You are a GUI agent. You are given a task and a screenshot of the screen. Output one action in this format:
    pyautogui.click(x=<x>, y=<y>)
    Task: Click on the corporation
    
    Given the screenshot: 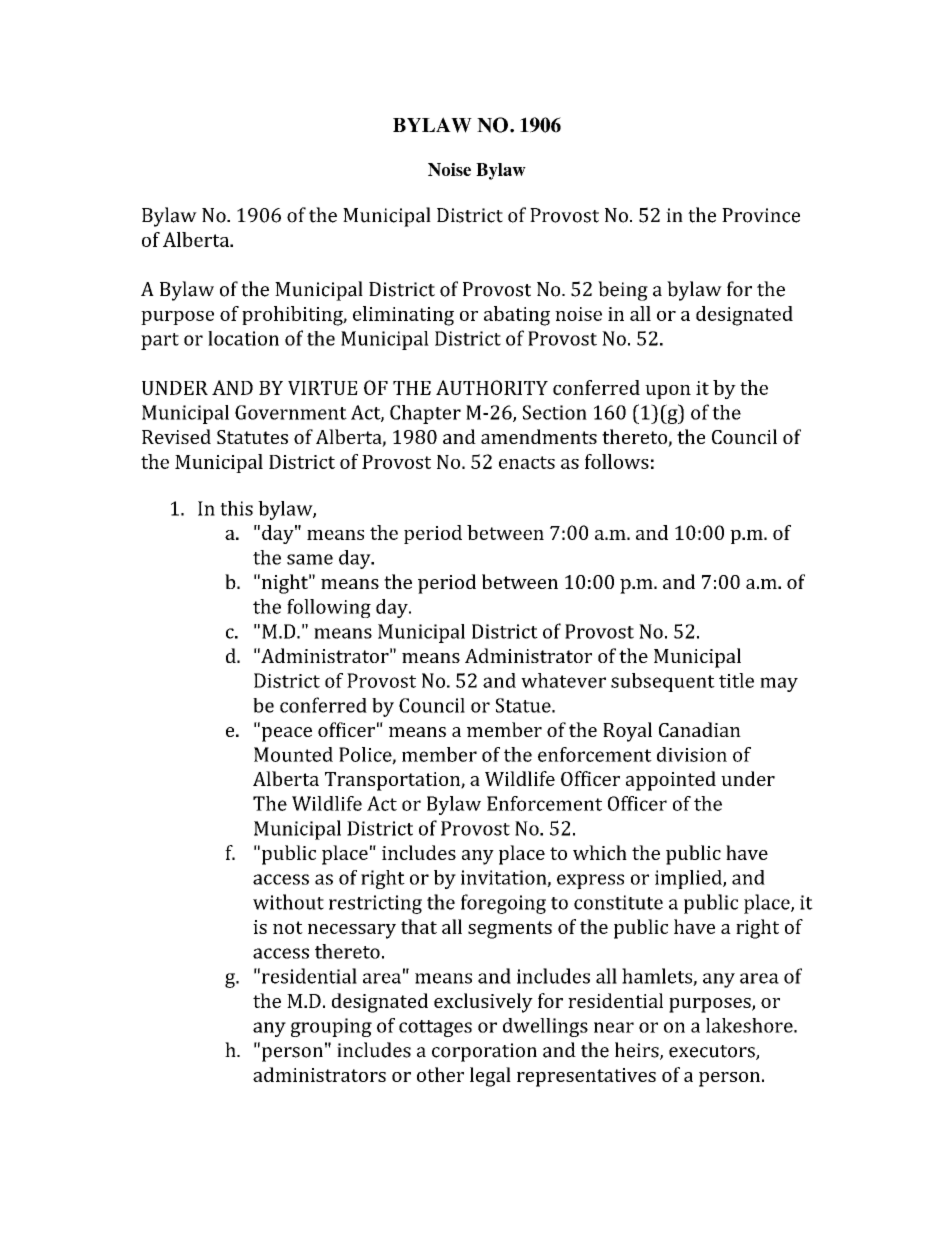 What is the action you would take?
    pyautogui.click(x=484, y=1052)
